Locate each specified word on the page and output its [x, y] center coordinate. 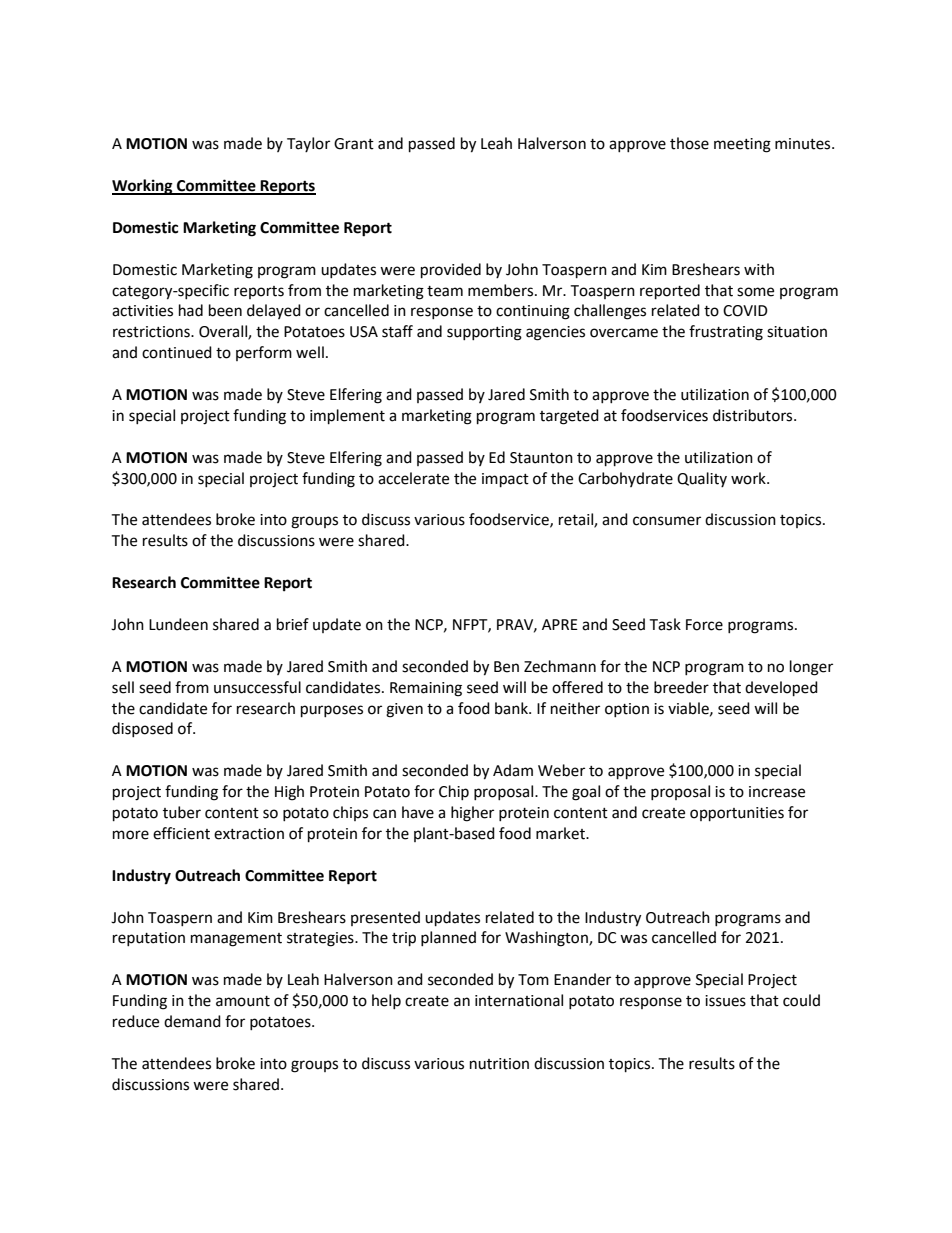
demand [192, 1021]
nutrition [499, 1064]
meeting [742, 145]
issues [725, 1001]
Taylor [308, 144]
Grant [354, 144]
